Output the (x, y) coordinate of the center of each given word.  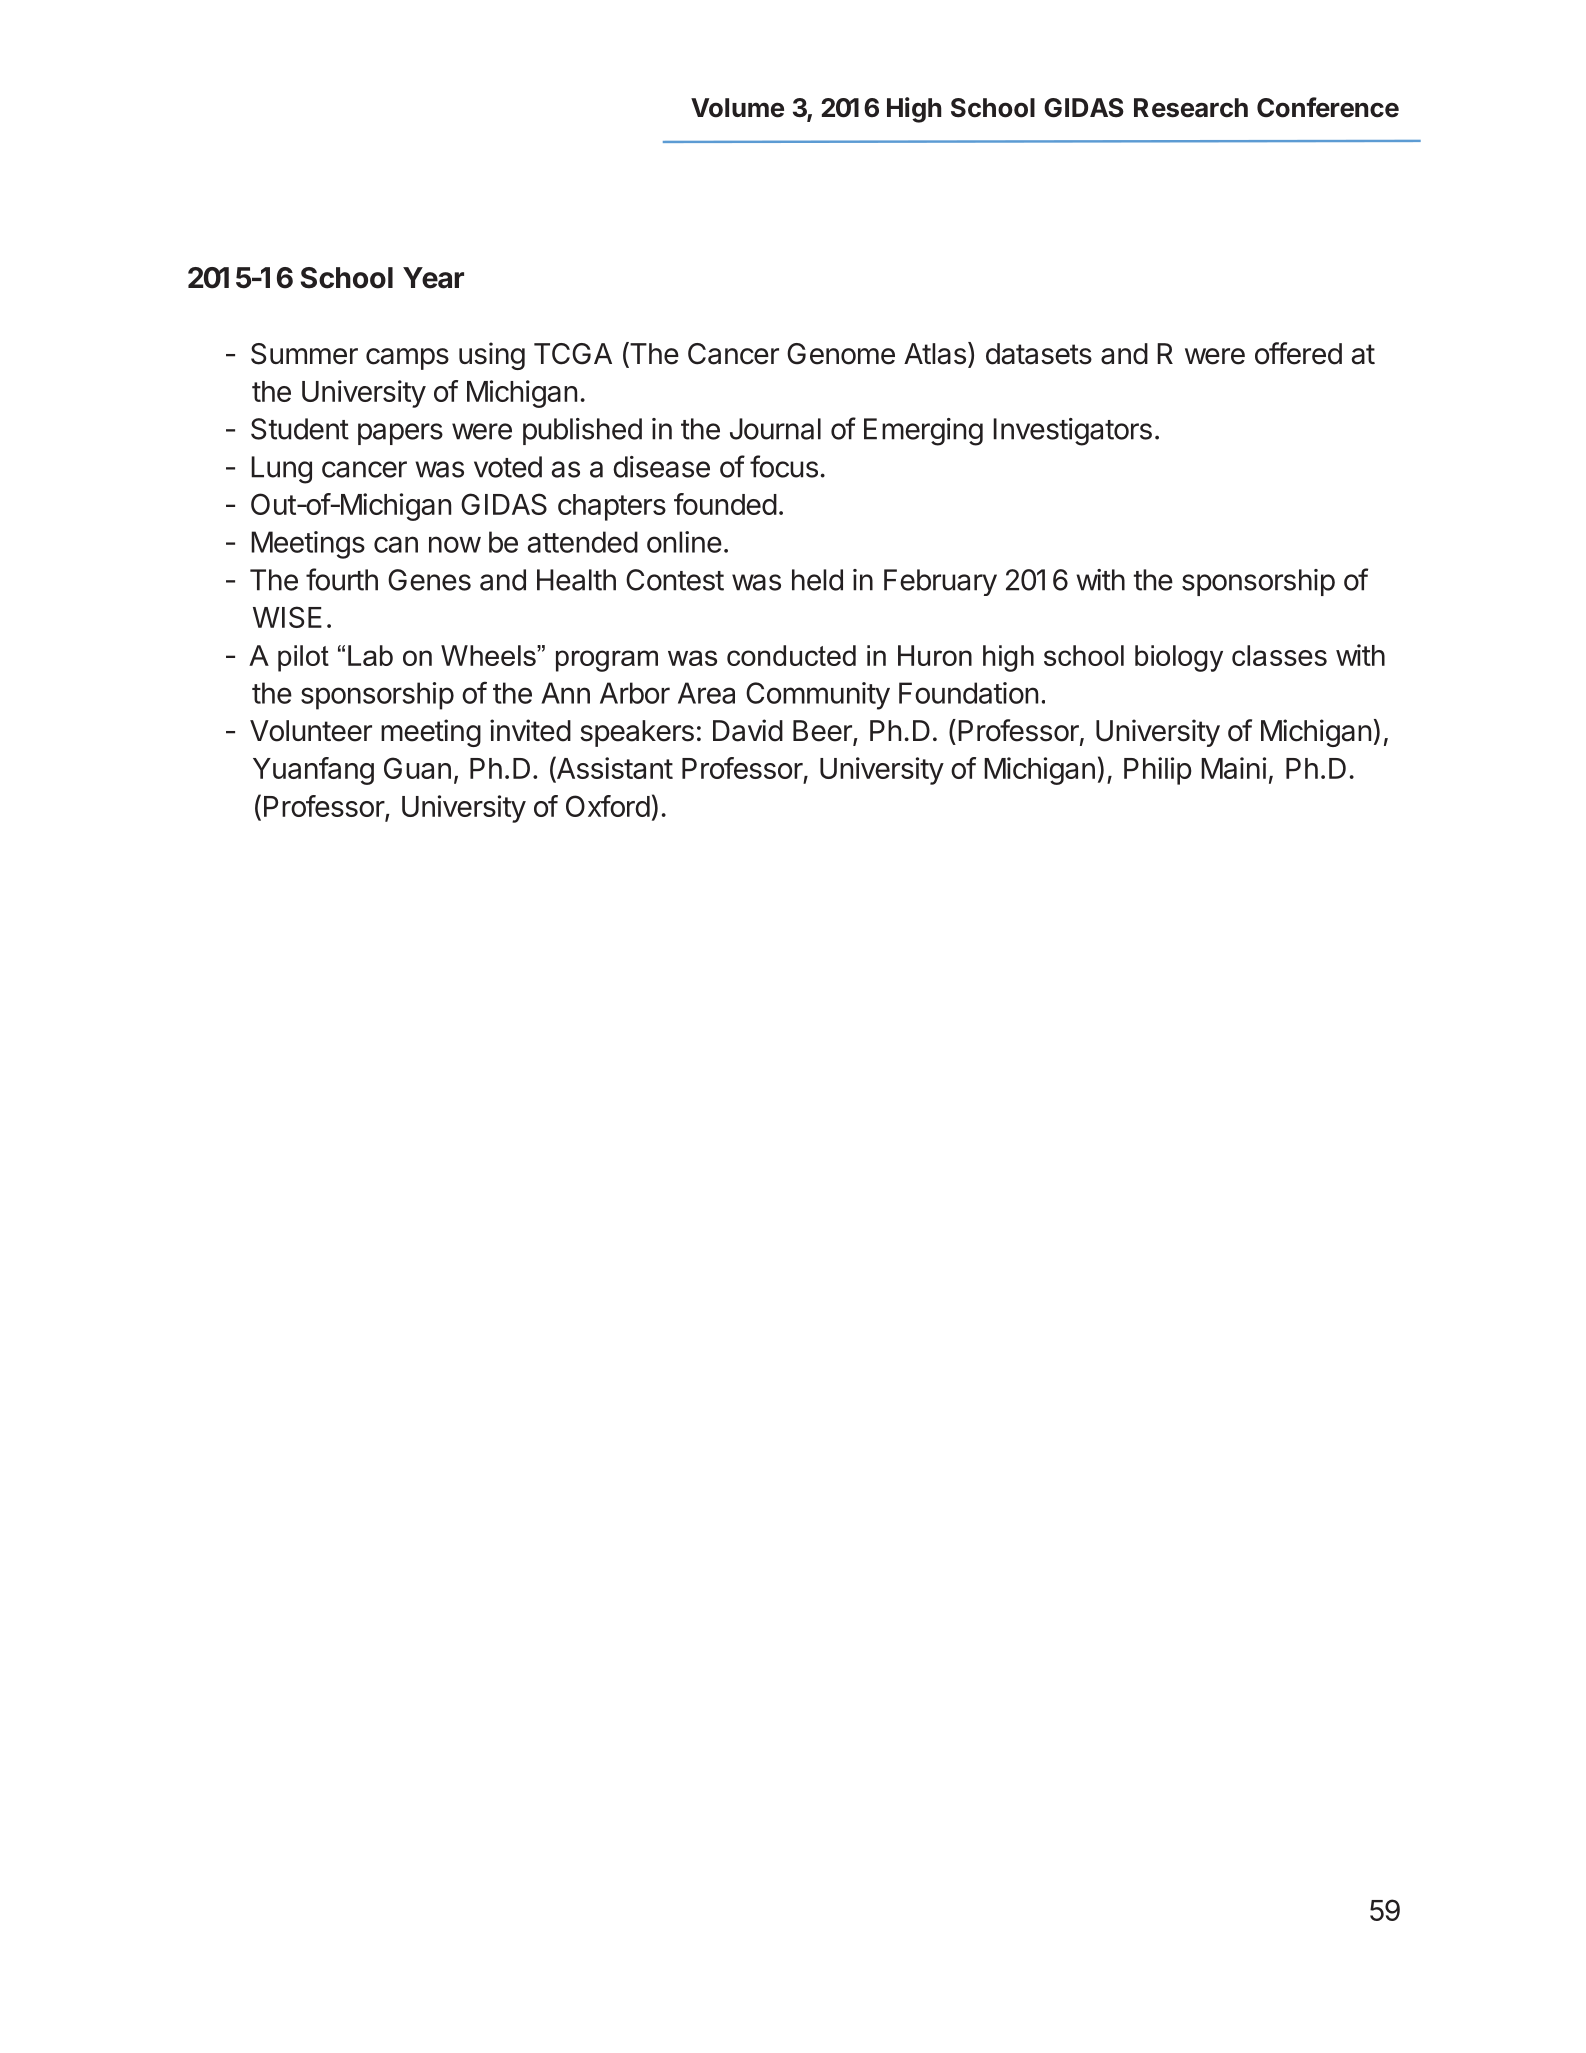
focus (784, 466)
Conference (1328, 107)
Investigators (1072, 432)
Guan (417, 768)
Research (1191, 108)
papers (400, 434)
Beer (823, 732)
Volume (737, 108)
